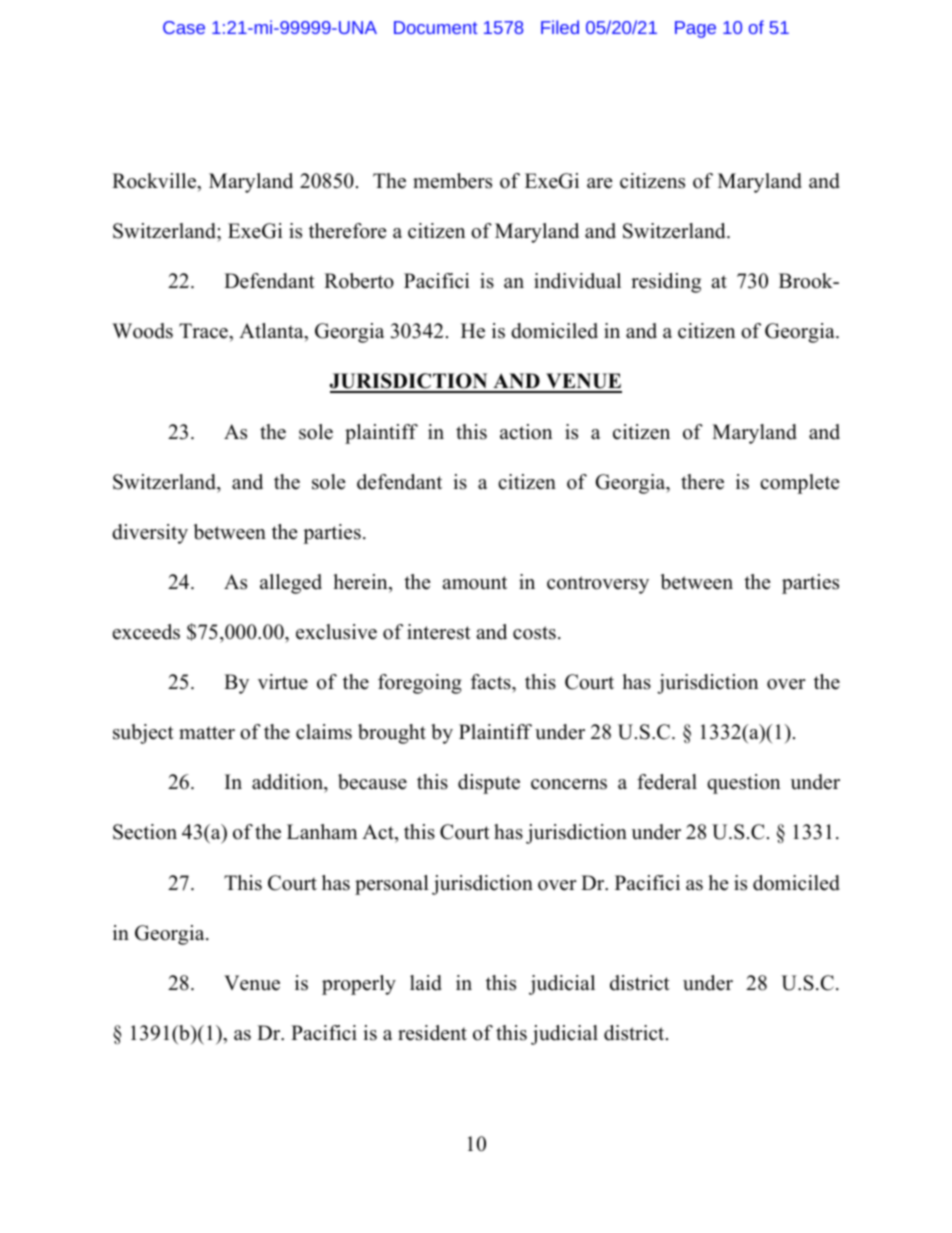 This screenshot has width=952, height=1233. What do you see at coordinates (744, 784) in the screenshot?
I see `question` at bounding box center [744, 784].
